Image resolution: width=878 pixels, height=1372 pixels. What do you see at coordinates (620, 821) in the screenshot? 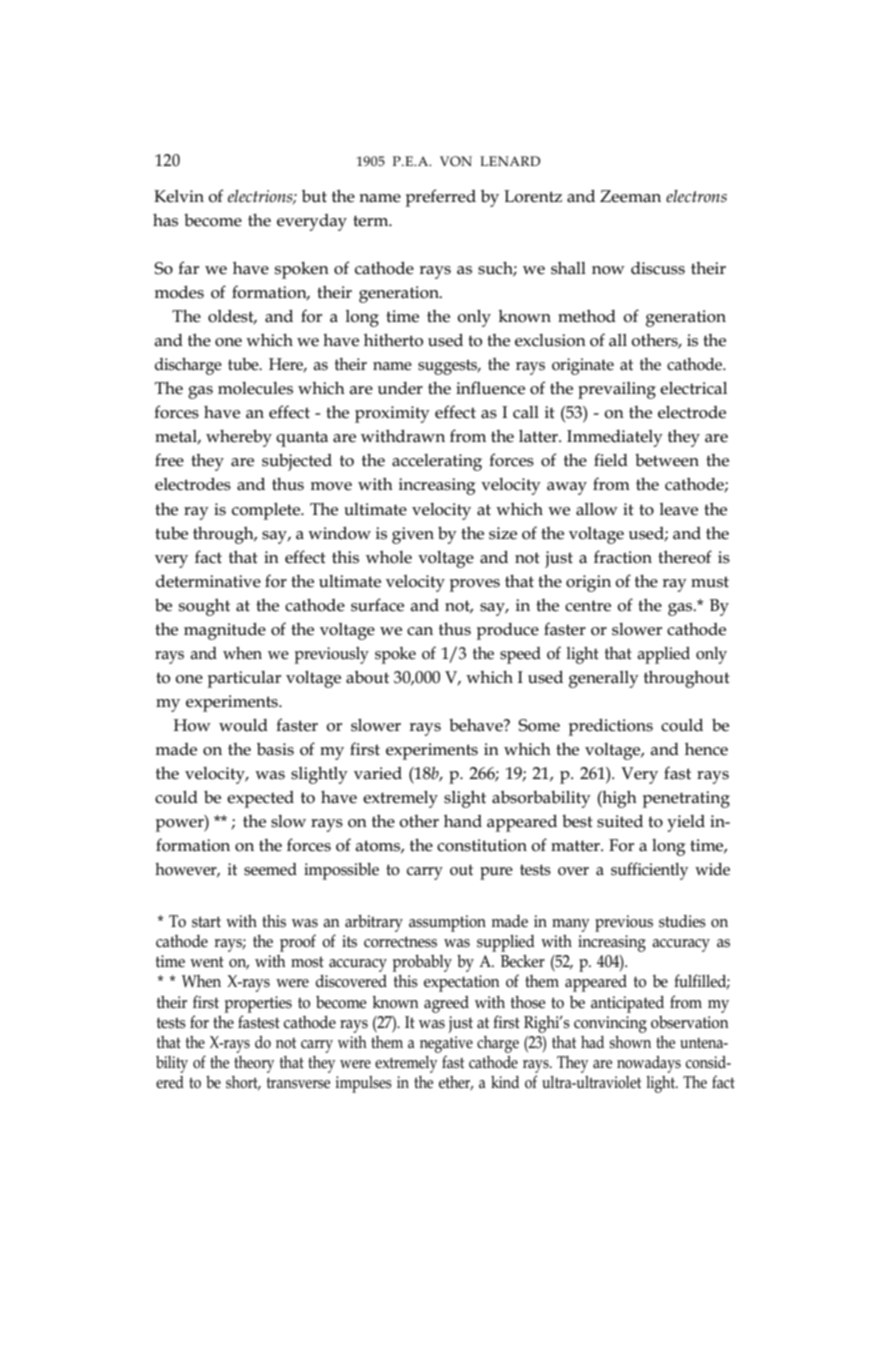
I see `suited` at bounding box center [620, 821].
